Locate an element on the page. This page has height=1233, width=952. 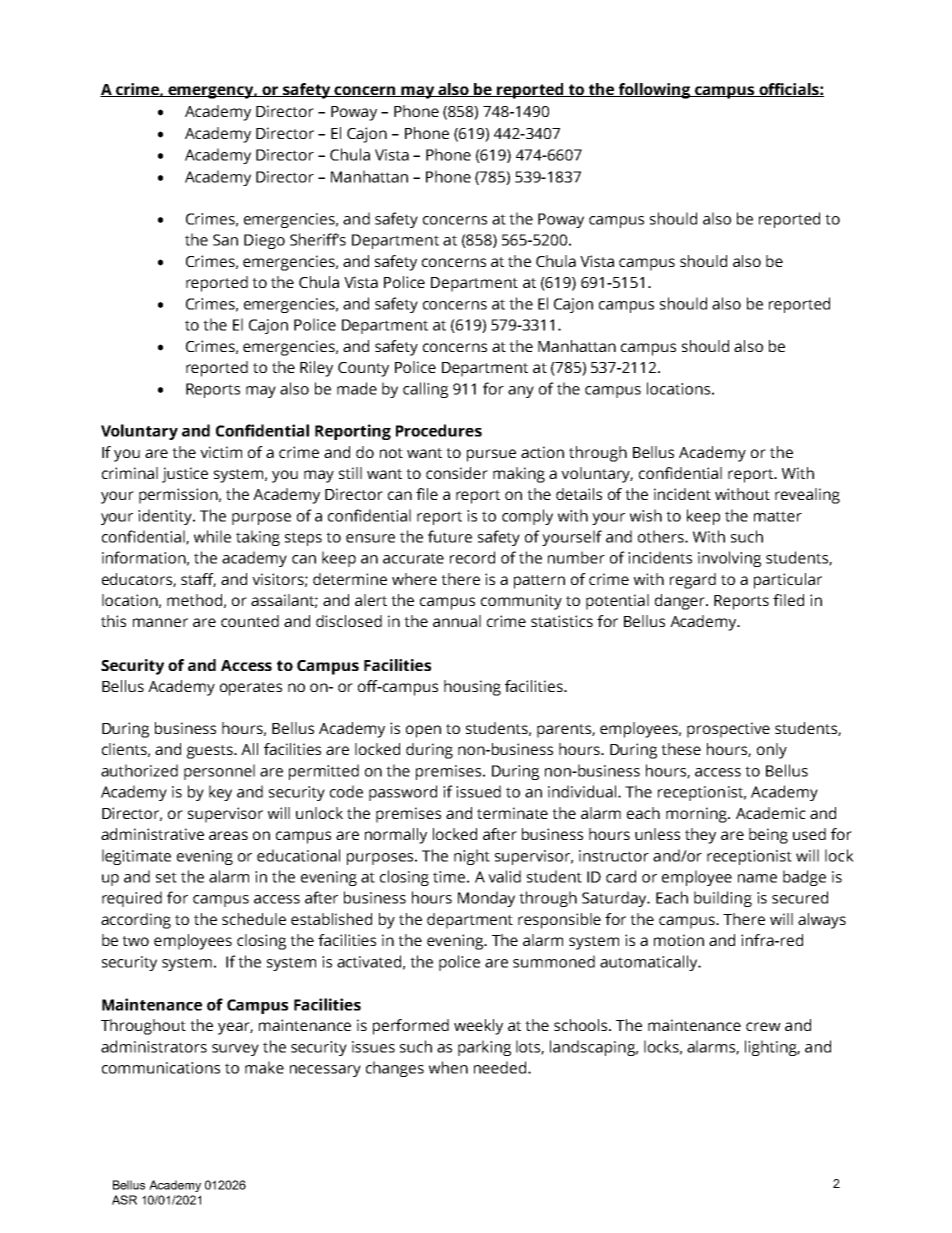
prospective is located at coordinates (728, 730).
